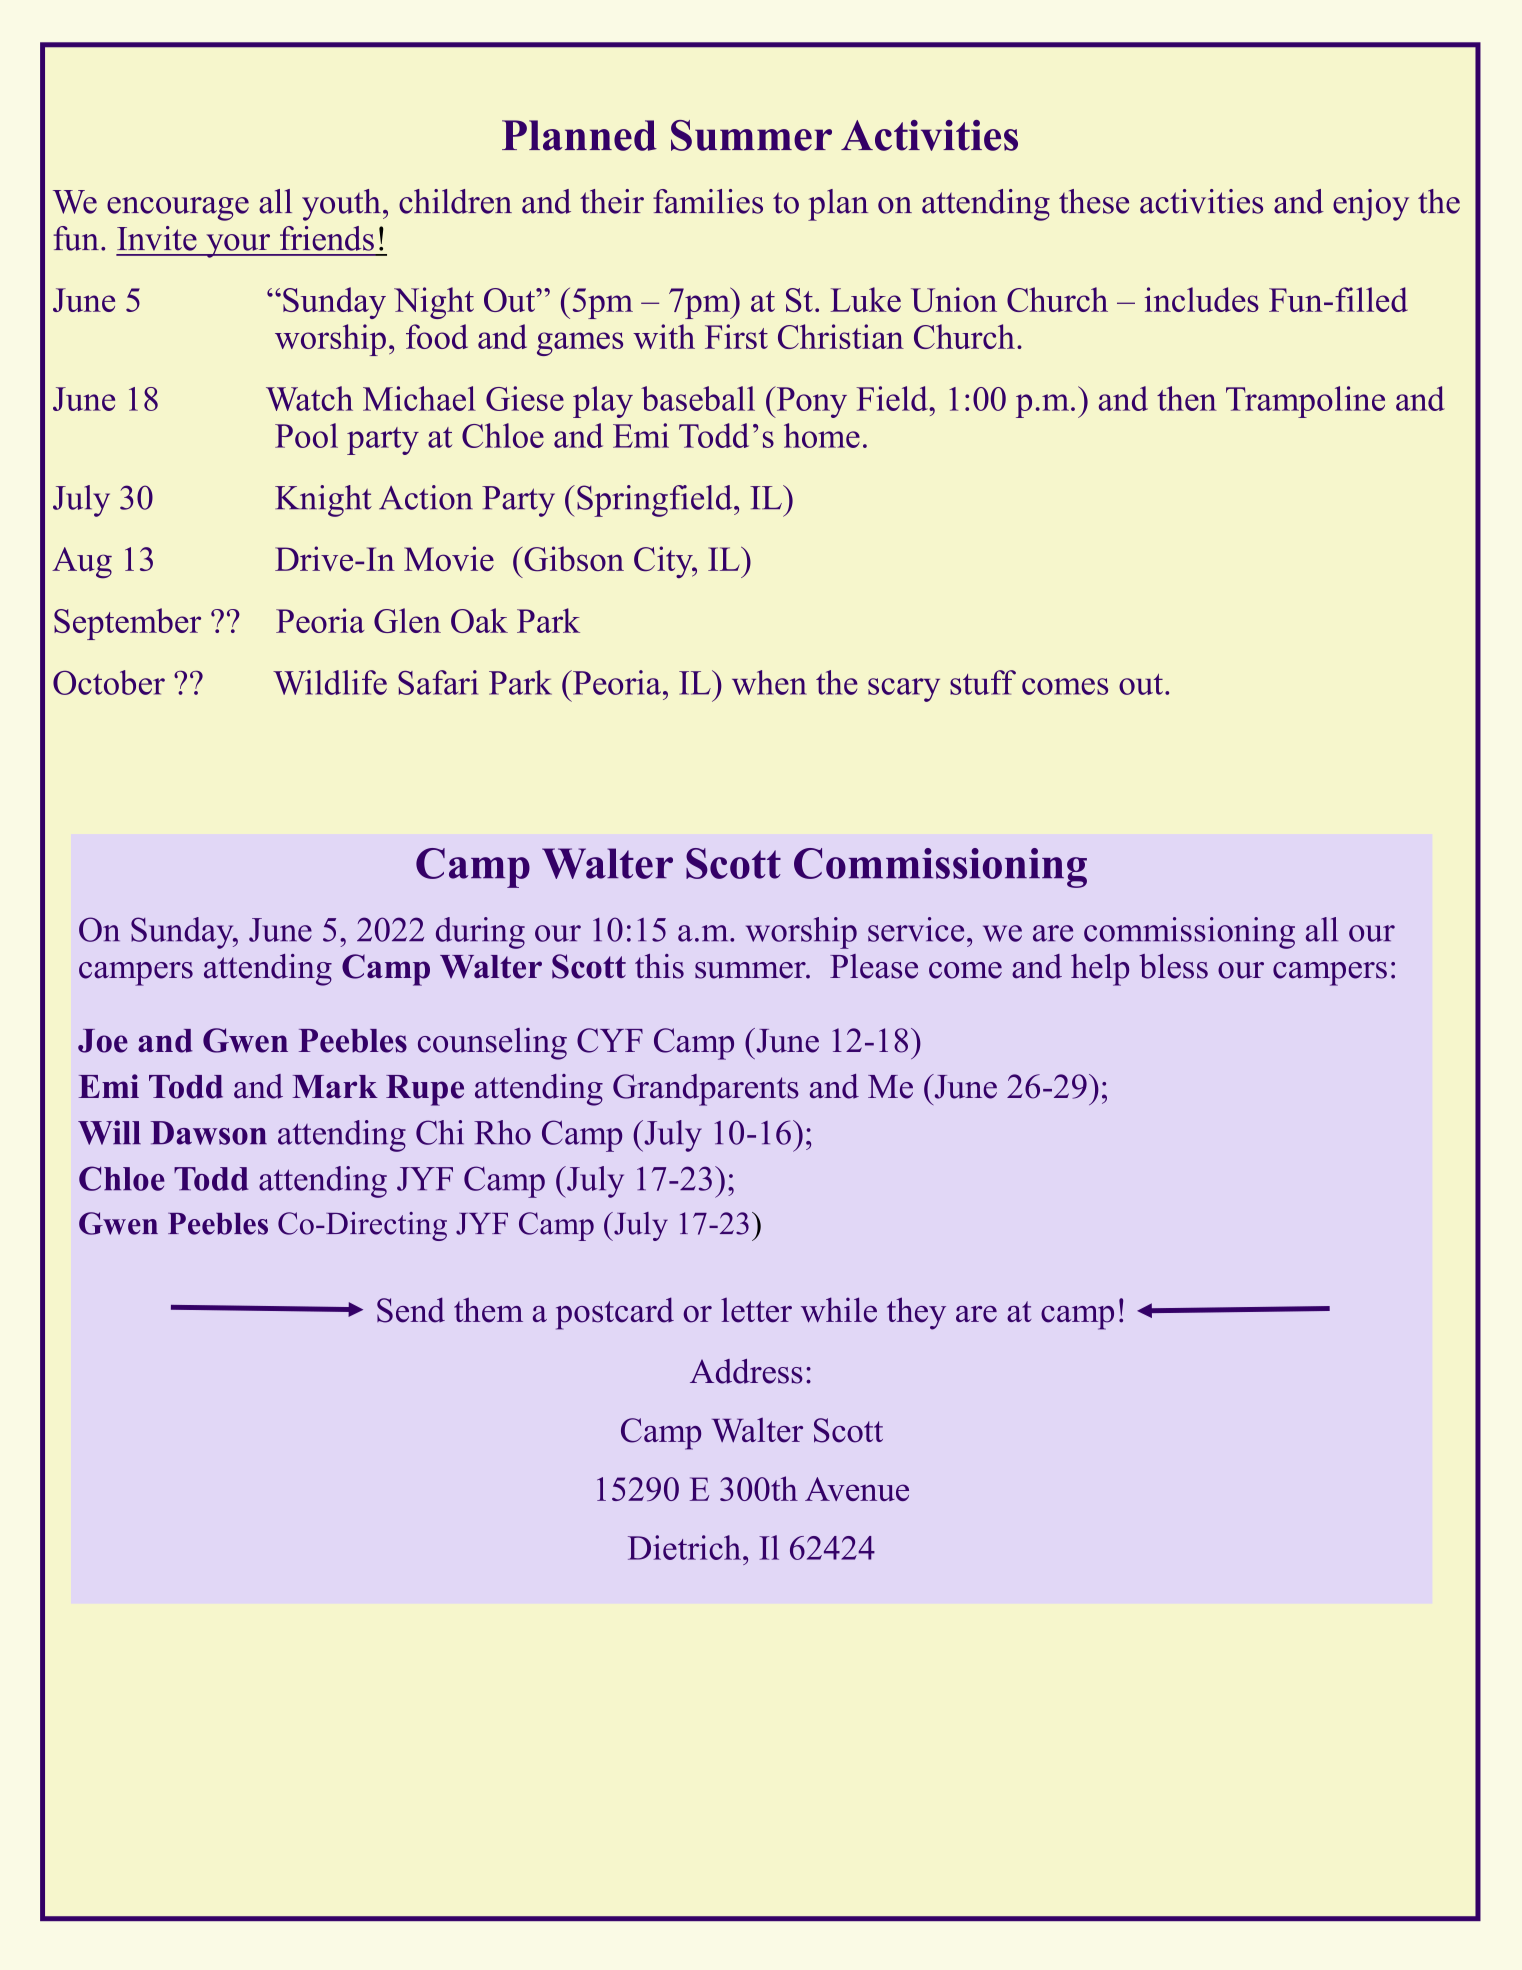  Describe the element at coordinates (857, 1489) in the screenshot. I see `Avenue` at that location.
